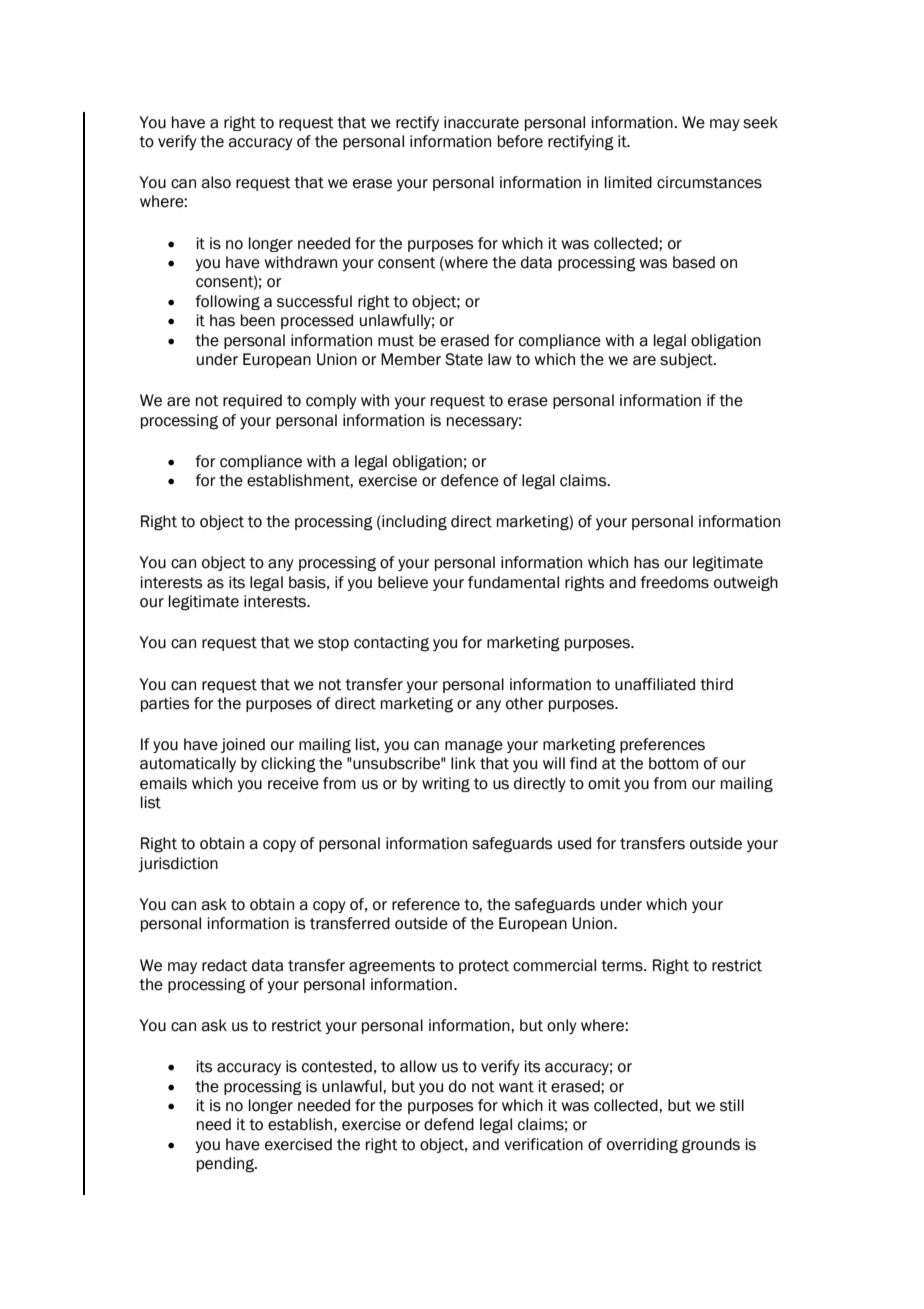 Image resolution: width=924 pixels, height=1309 pixels. Describe the element at coordinates (216, 182) in the document. I see `also` at that location.
